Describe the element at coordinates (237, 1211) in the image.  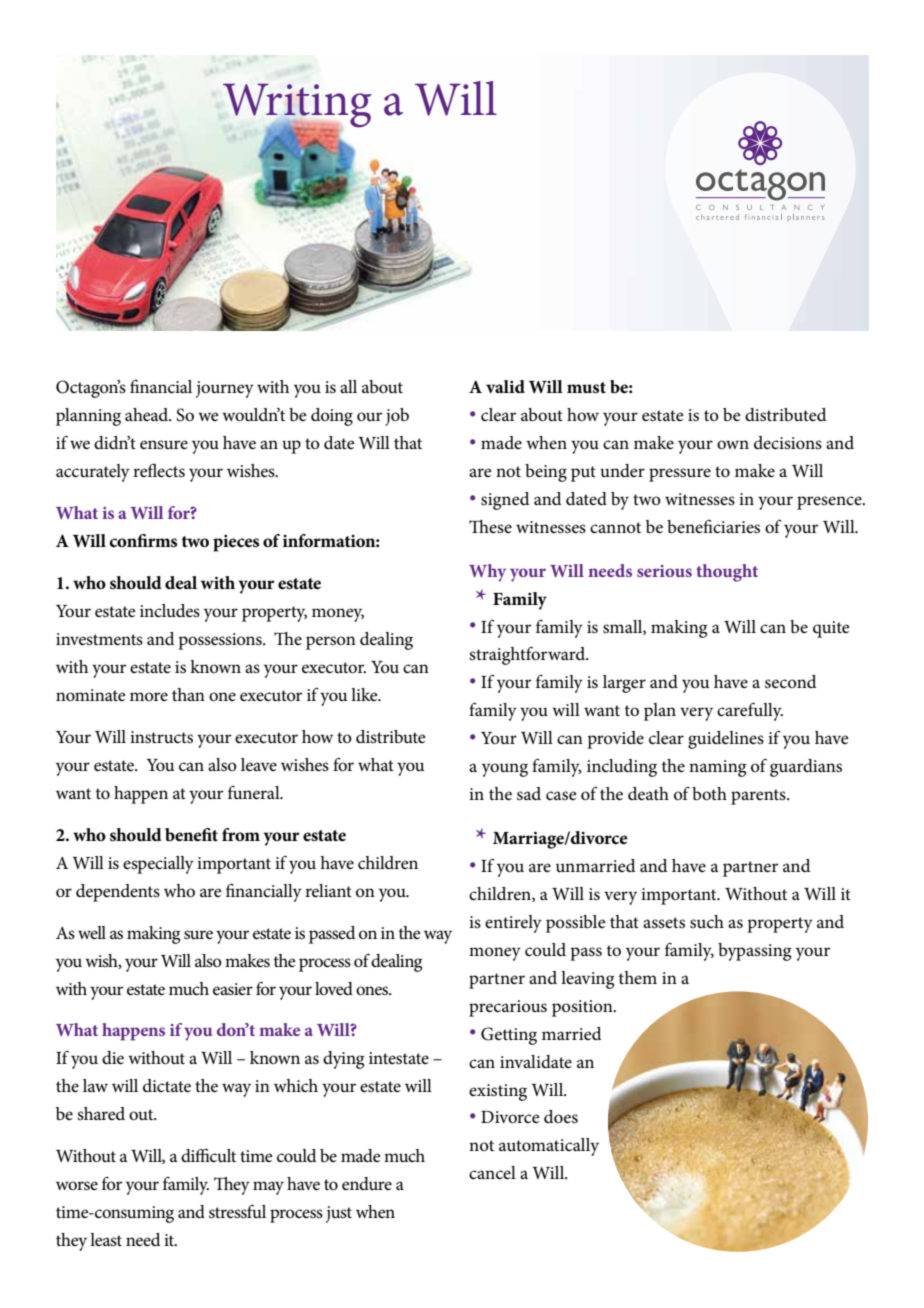
I see `stressful` at that location.
